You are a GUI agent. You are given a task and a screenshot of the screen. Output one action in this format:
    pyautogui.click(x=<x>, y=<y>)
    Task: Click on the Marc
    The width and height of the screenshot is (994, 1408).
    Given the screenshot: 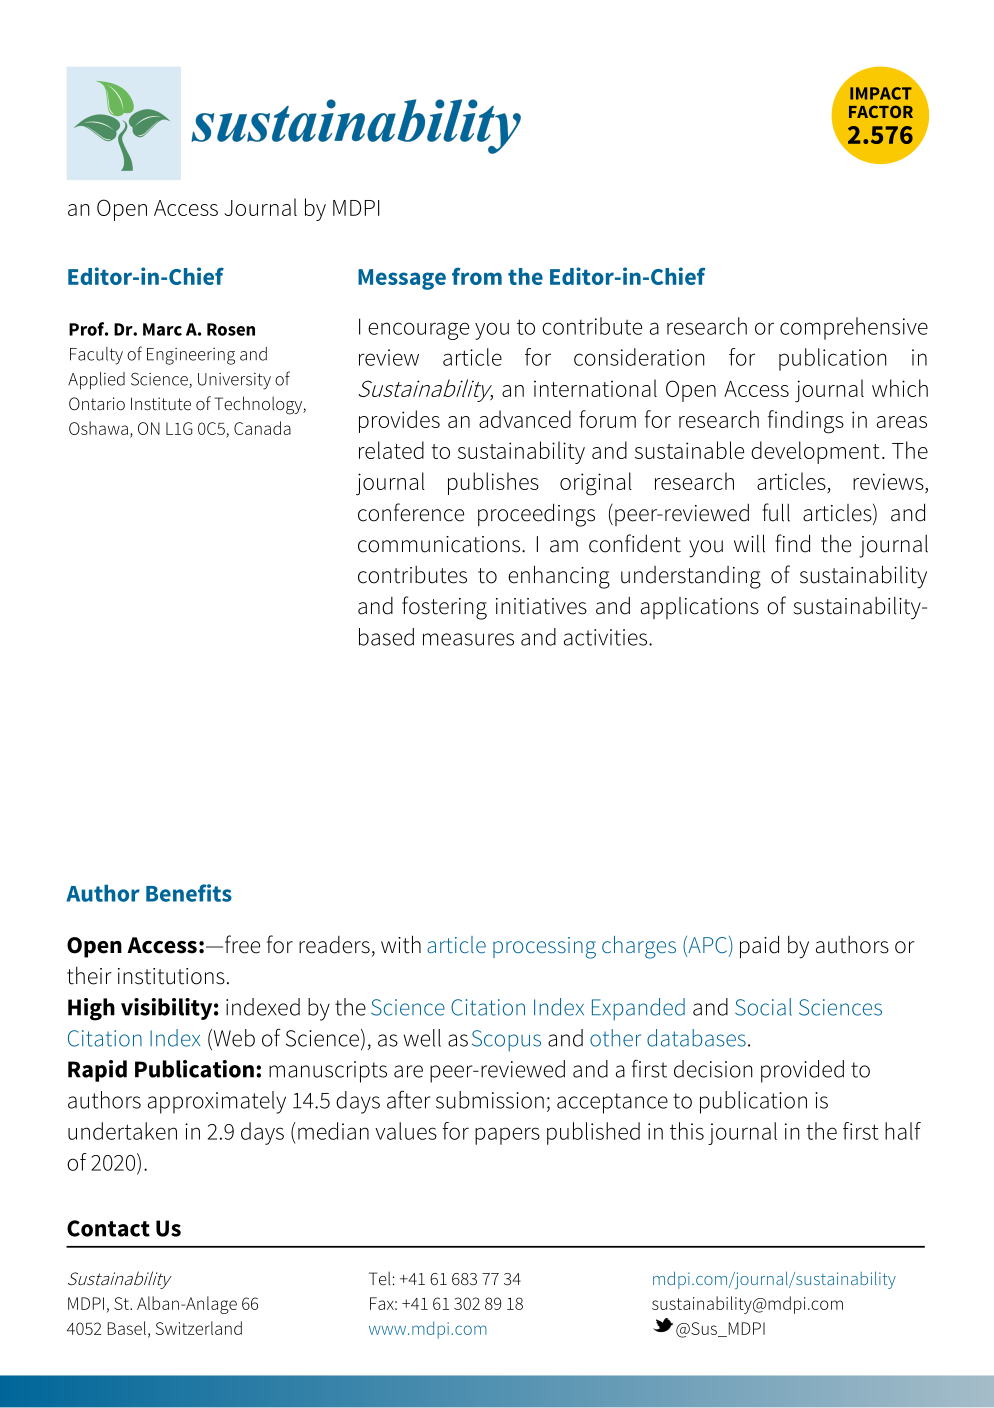 What is the action you would take?
    pyautogui.click(x=162, y=329)
